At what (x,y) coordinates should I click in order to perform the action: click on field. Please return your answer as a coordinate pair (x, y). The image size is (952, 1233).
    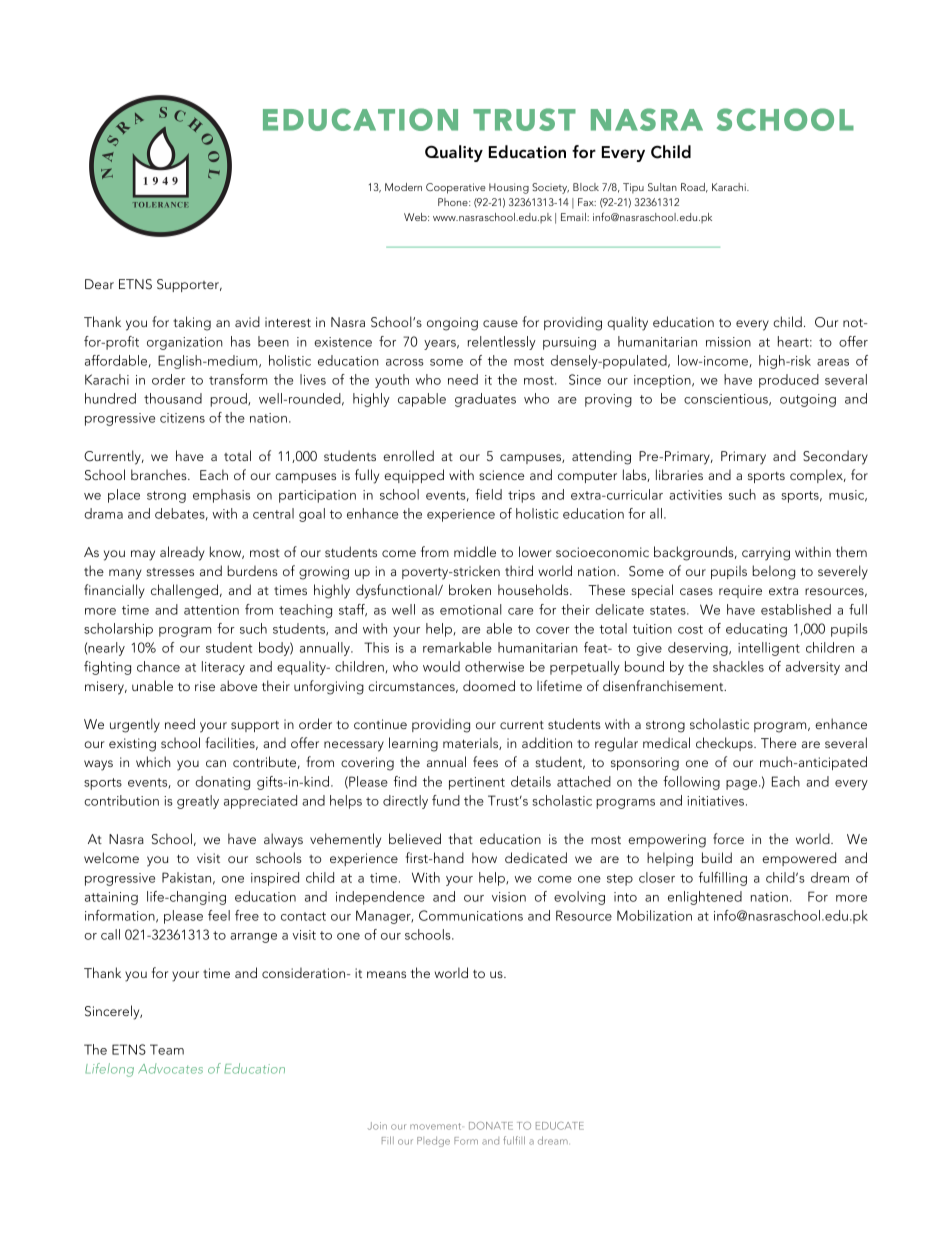
    Looking at the image, I should click on (488, 494).
